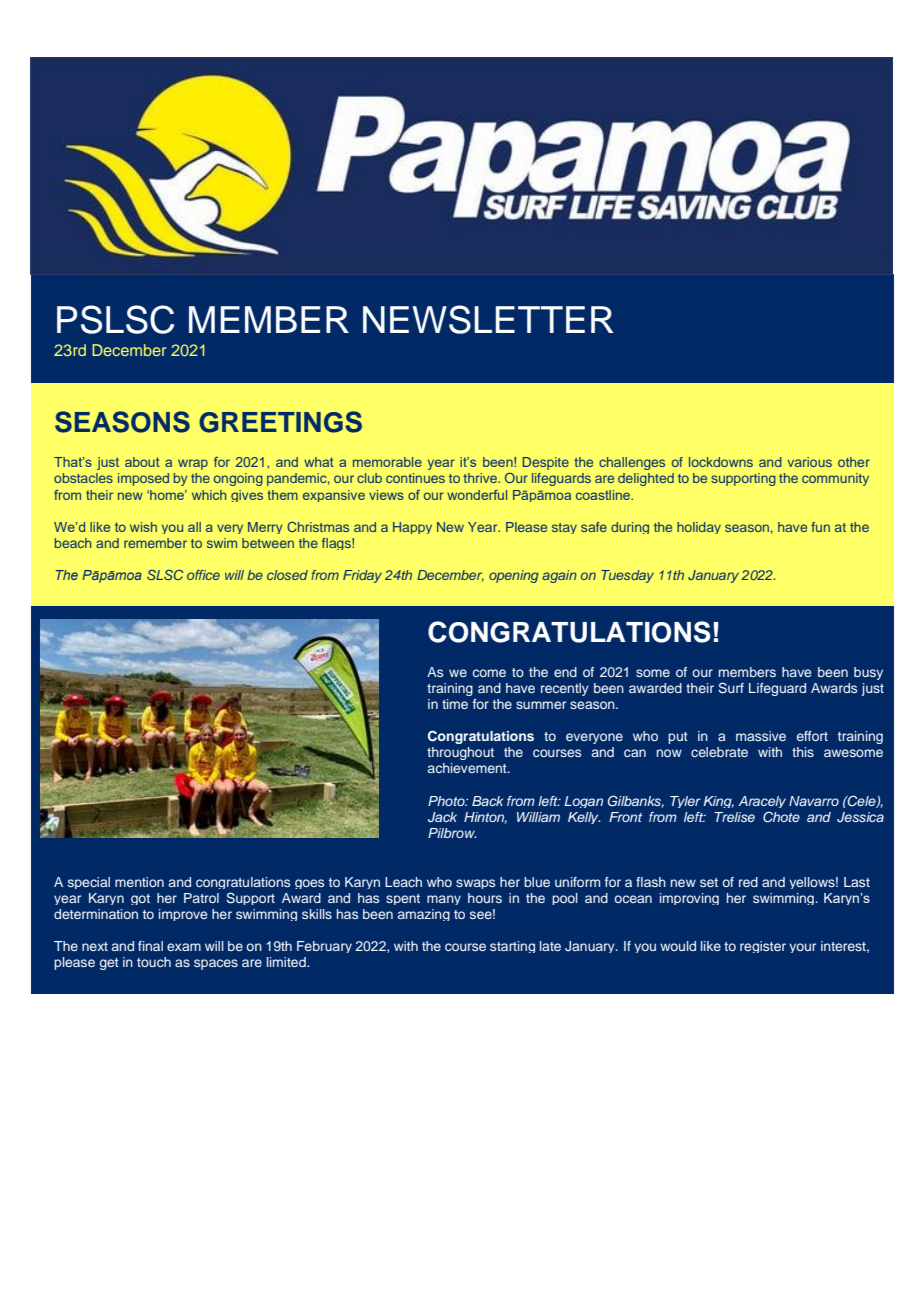  I want to click on Happy, so click(412, 528).
